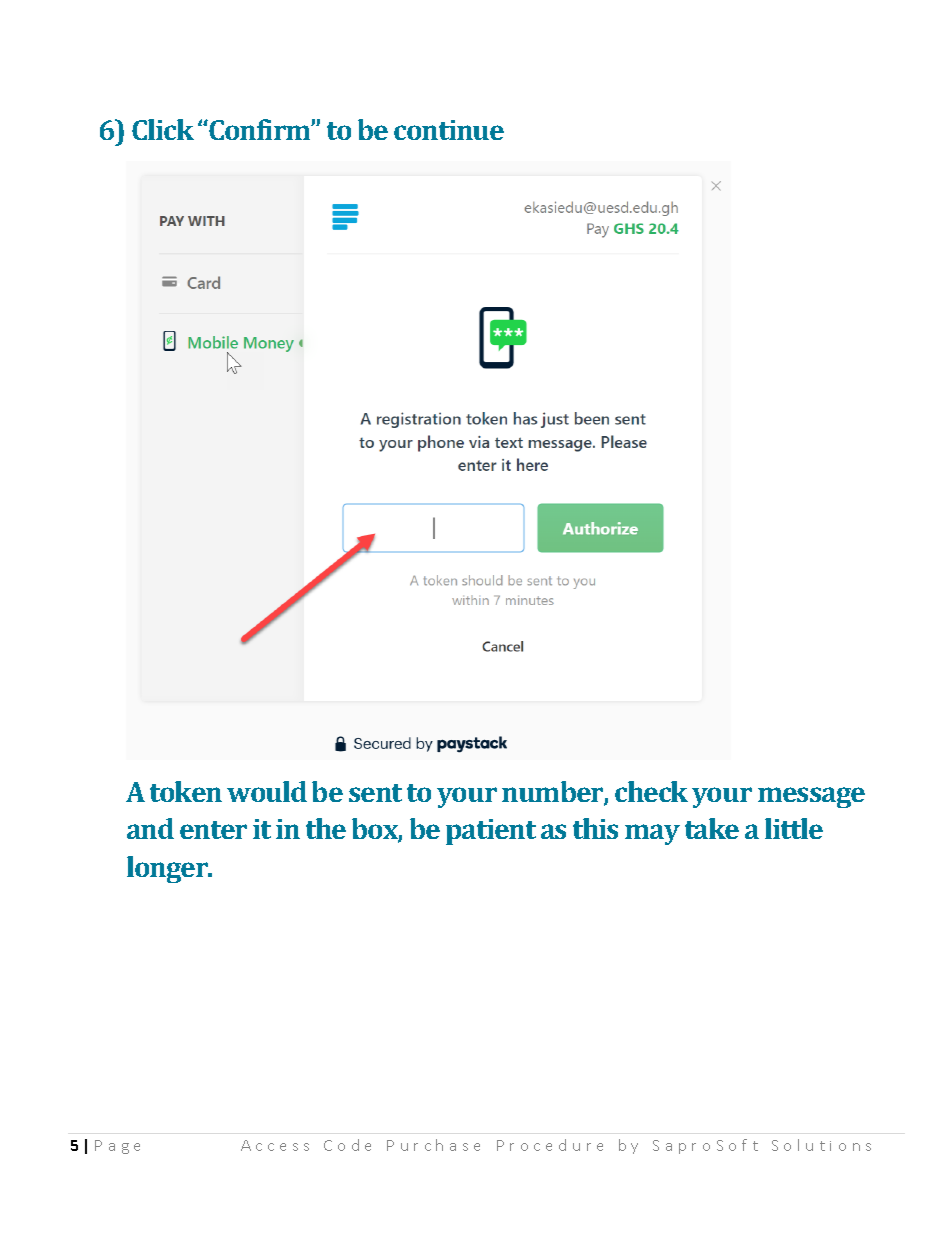 The height and width of the image is (1233, 952). What do you see at coordinates (267, 791) in the image?
I see `would` at bounding box center [267, 791].
